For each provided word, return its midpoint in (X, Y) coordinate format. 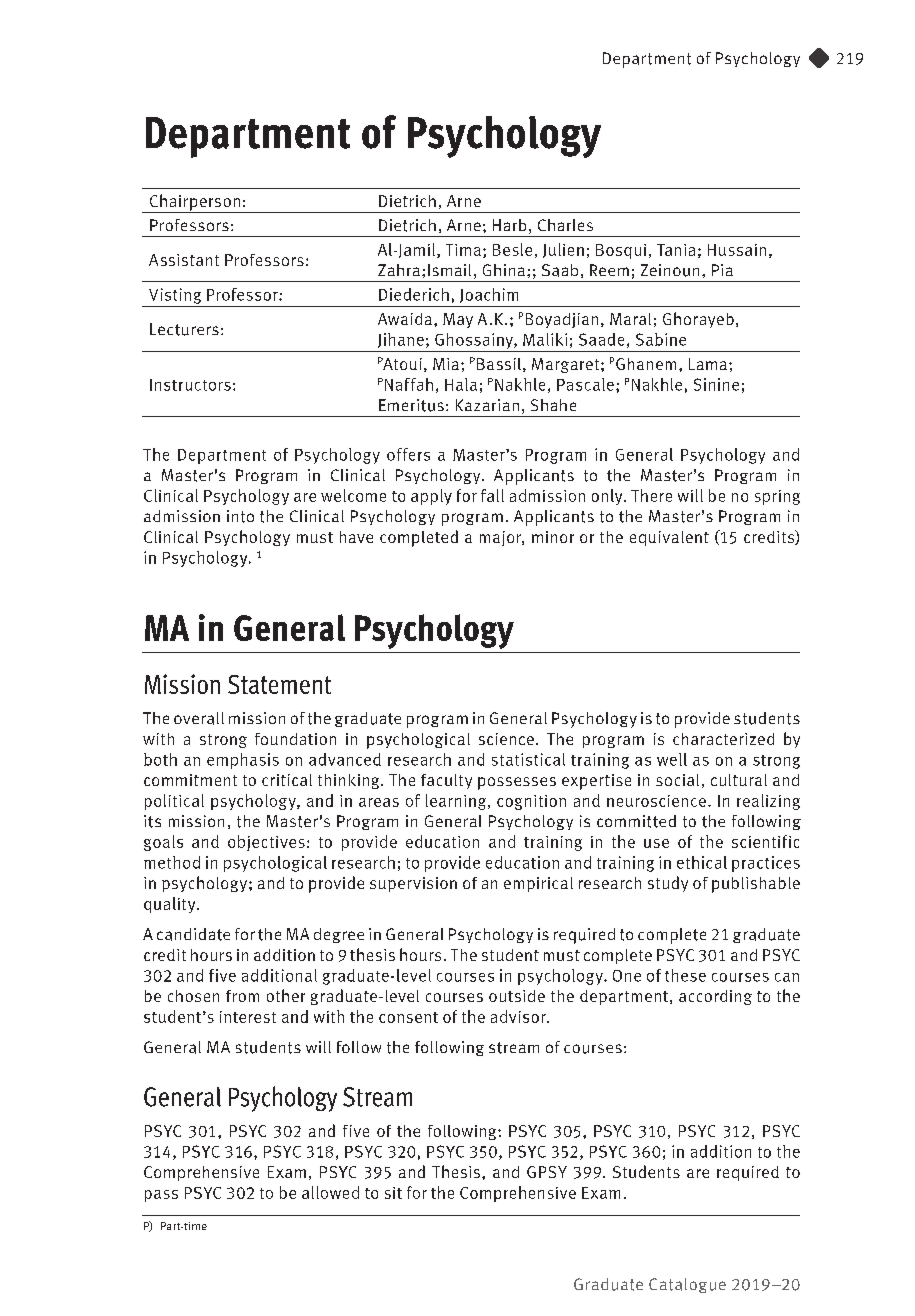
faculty (446, 781)
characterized (723, 739)
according (715, 997)
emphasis (243, 761)
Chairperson (194, 203)
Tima (463, 250)
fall (492, 495)
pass (161, 1196)
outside (517, 996)
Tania (676, 250)
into (240, 516)
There (651, 495)
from (242, 996)
